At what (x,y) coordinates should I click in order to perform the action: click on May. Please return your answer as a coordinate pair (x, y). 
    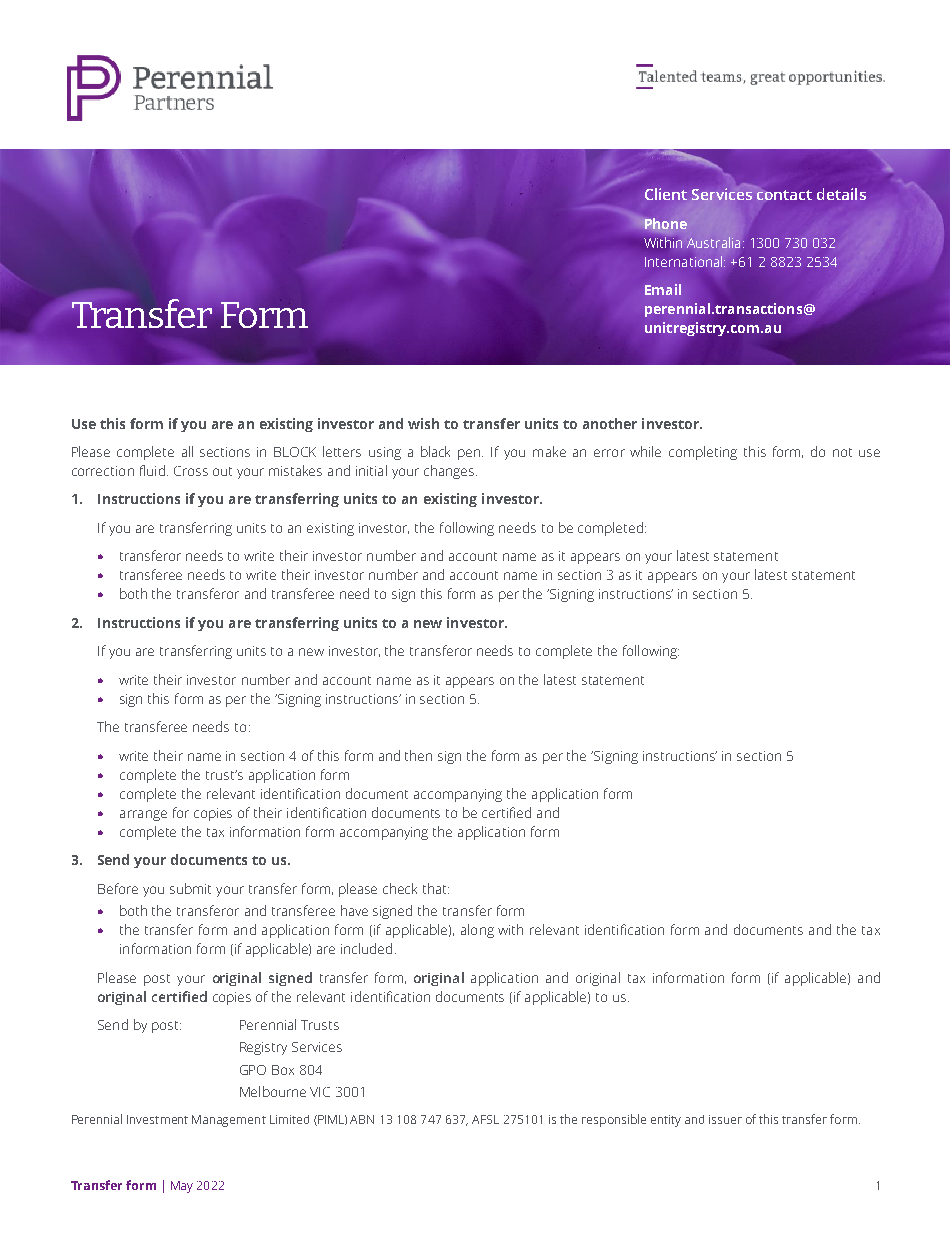
    Looking at the image, I should click on (182, 1187).
